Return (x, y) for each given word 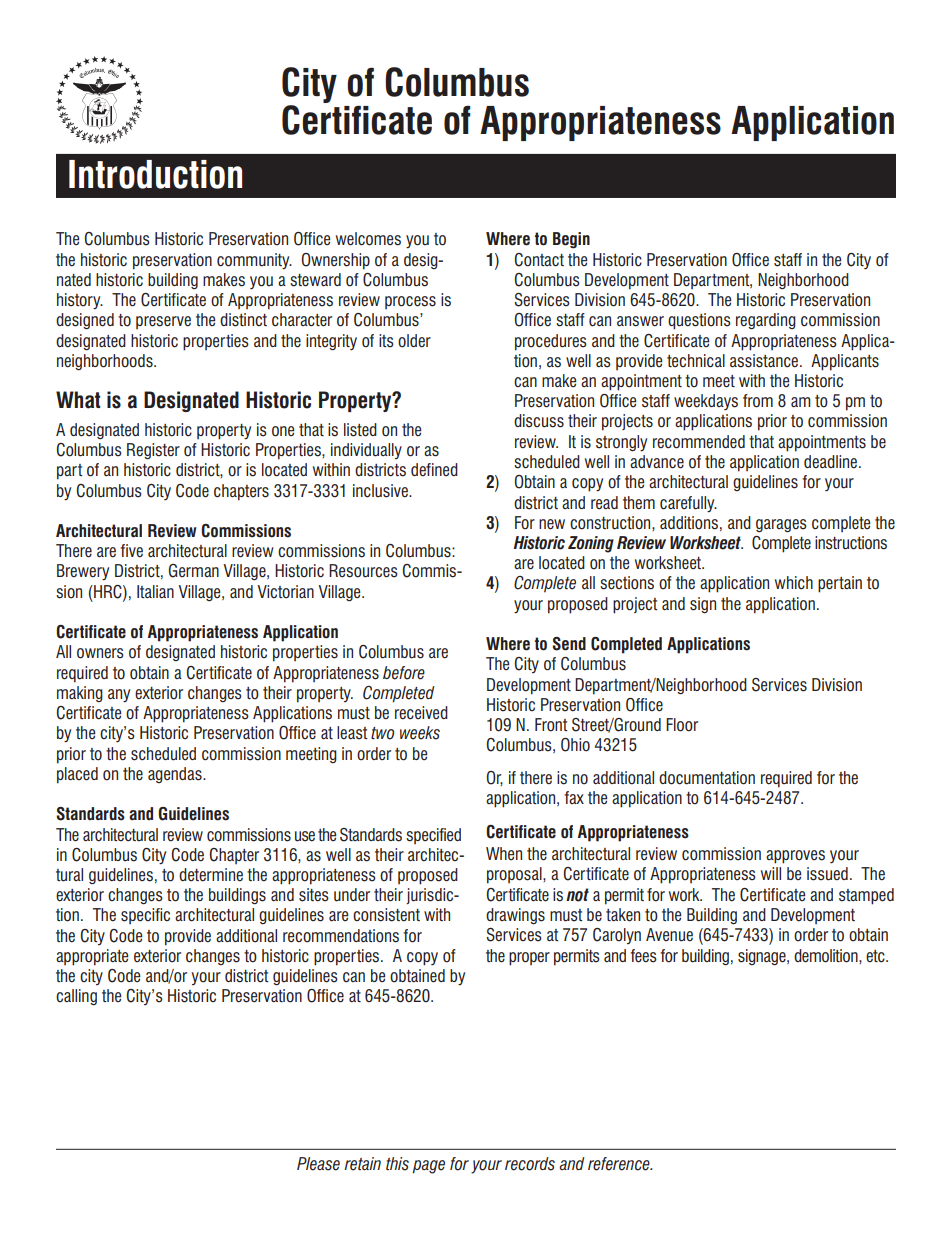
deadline (830, 462)
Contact (539, 260)
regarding (766, 321)
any (119, 696)
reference (620, 1164)
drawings (515, 916)
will (771, 873)
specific (145, 916)
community (254, 261)
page (428, 1167)
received (421, 713)
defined (434, 470)
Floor (682, 725)
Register (153, 451)
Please (318, 1164)
